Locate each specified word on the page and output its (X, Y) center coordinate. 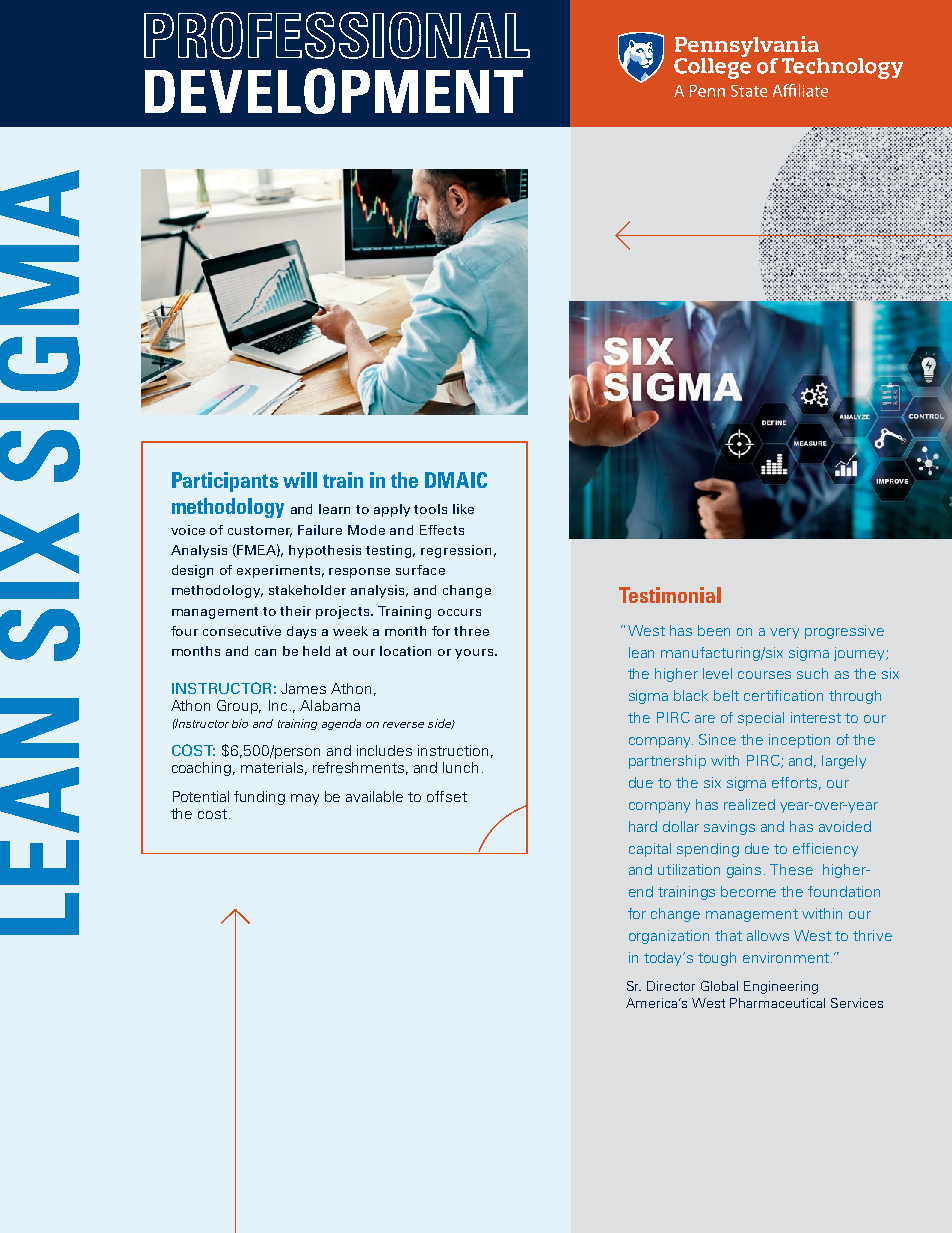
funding (259, 798)
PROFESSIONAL (337, 35)
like (463, 509)
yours (474, 654)
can (265, 652)
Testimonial (670, 595)
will (300, 480)
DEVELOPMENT (334, 91)
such (812, 673)
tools (430, 509)
